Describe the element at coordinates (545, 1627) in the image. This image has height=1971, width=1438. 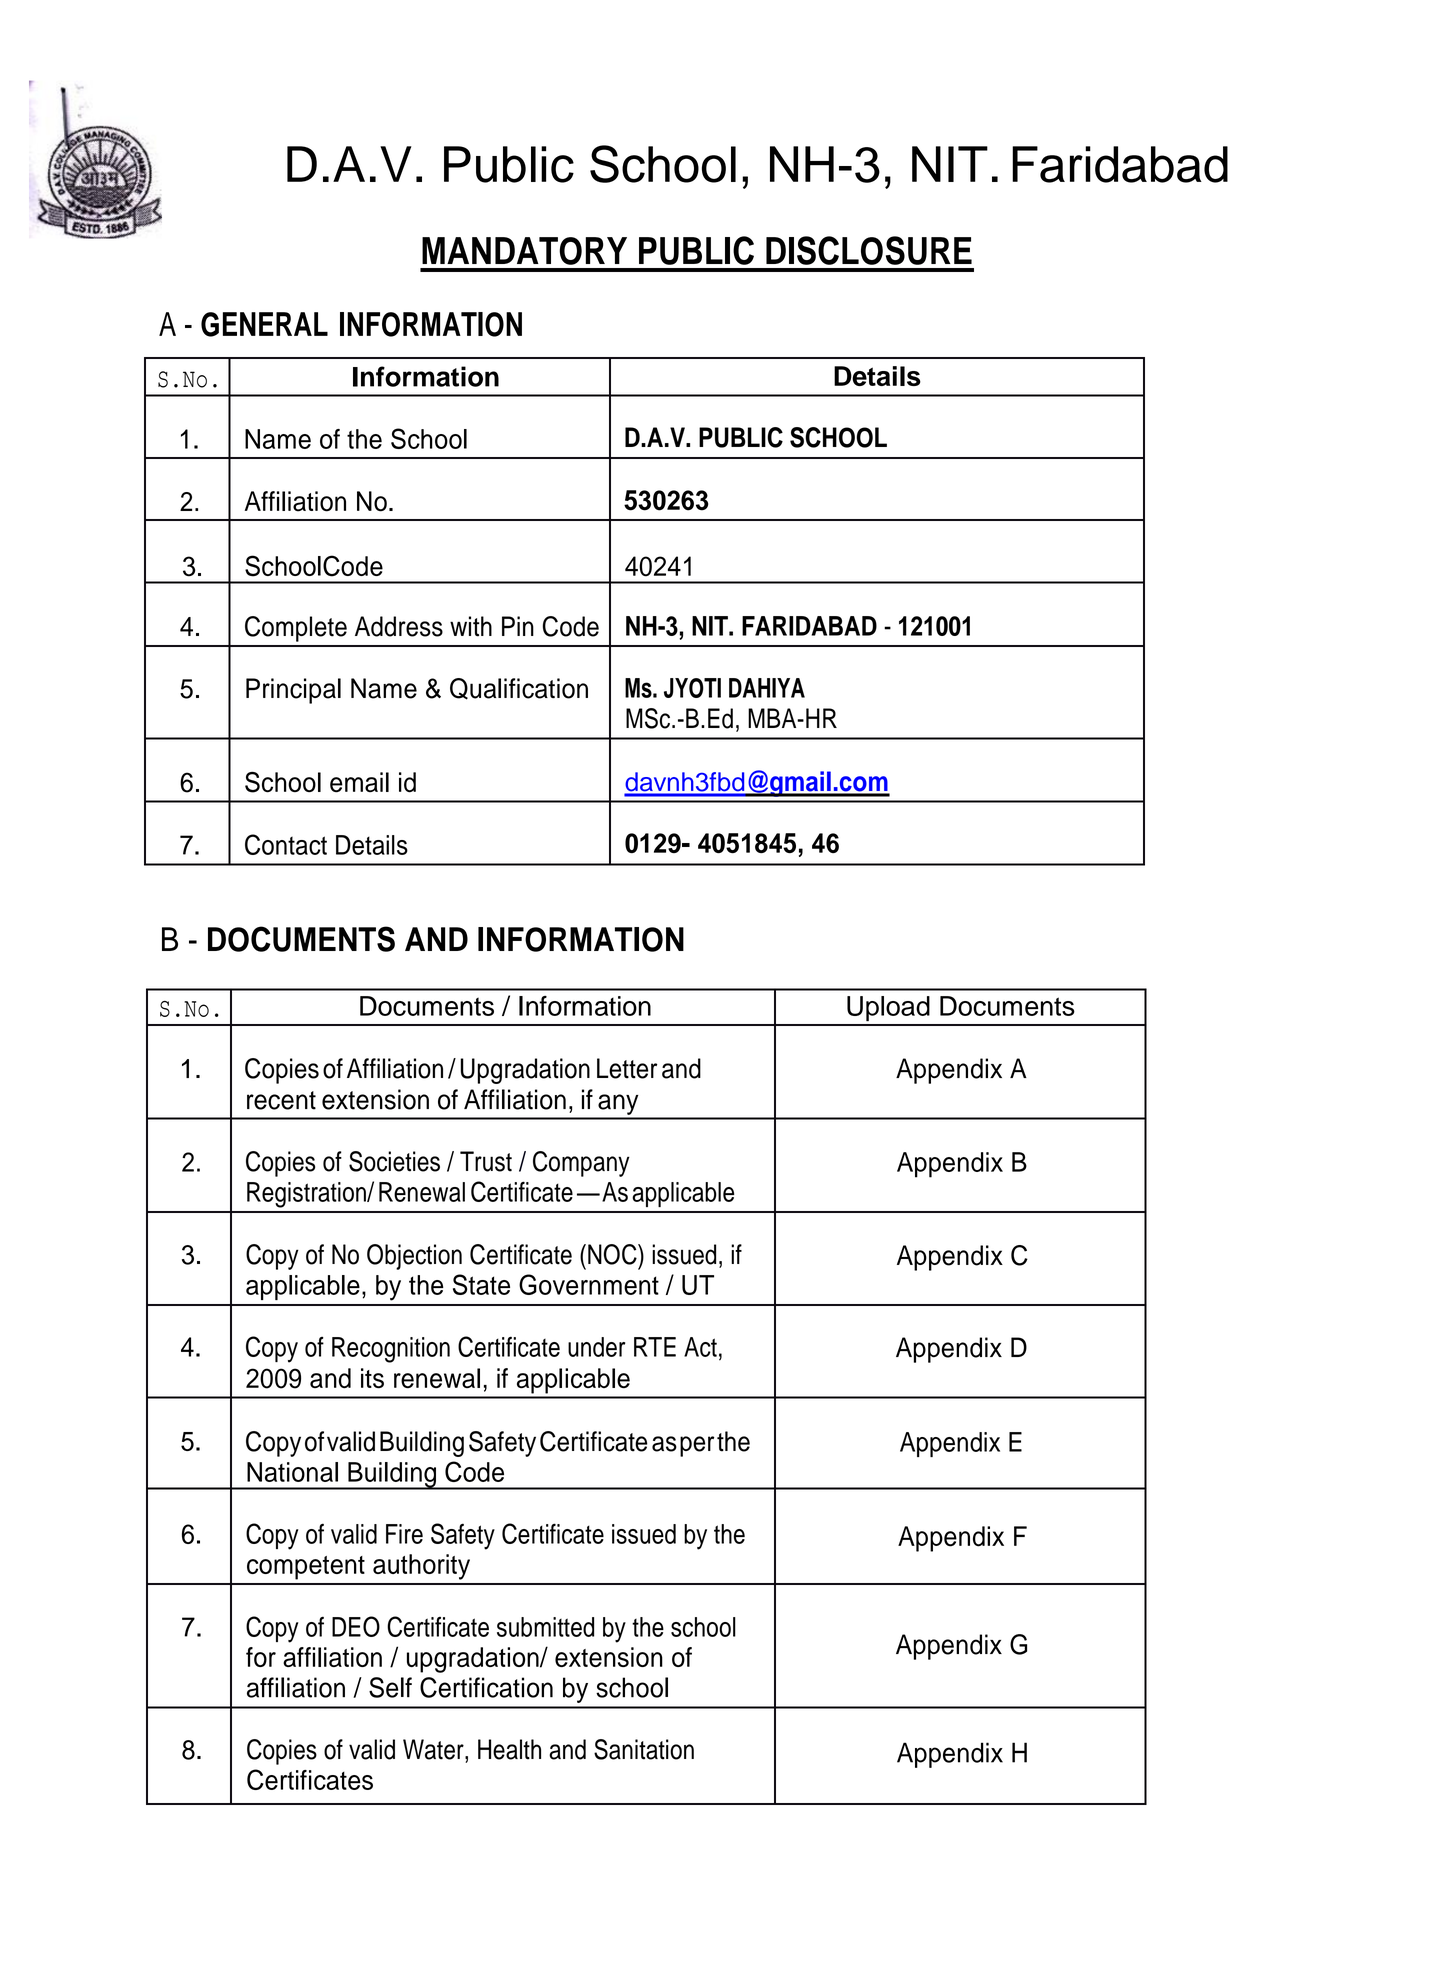
I see `submitted` at that location.
